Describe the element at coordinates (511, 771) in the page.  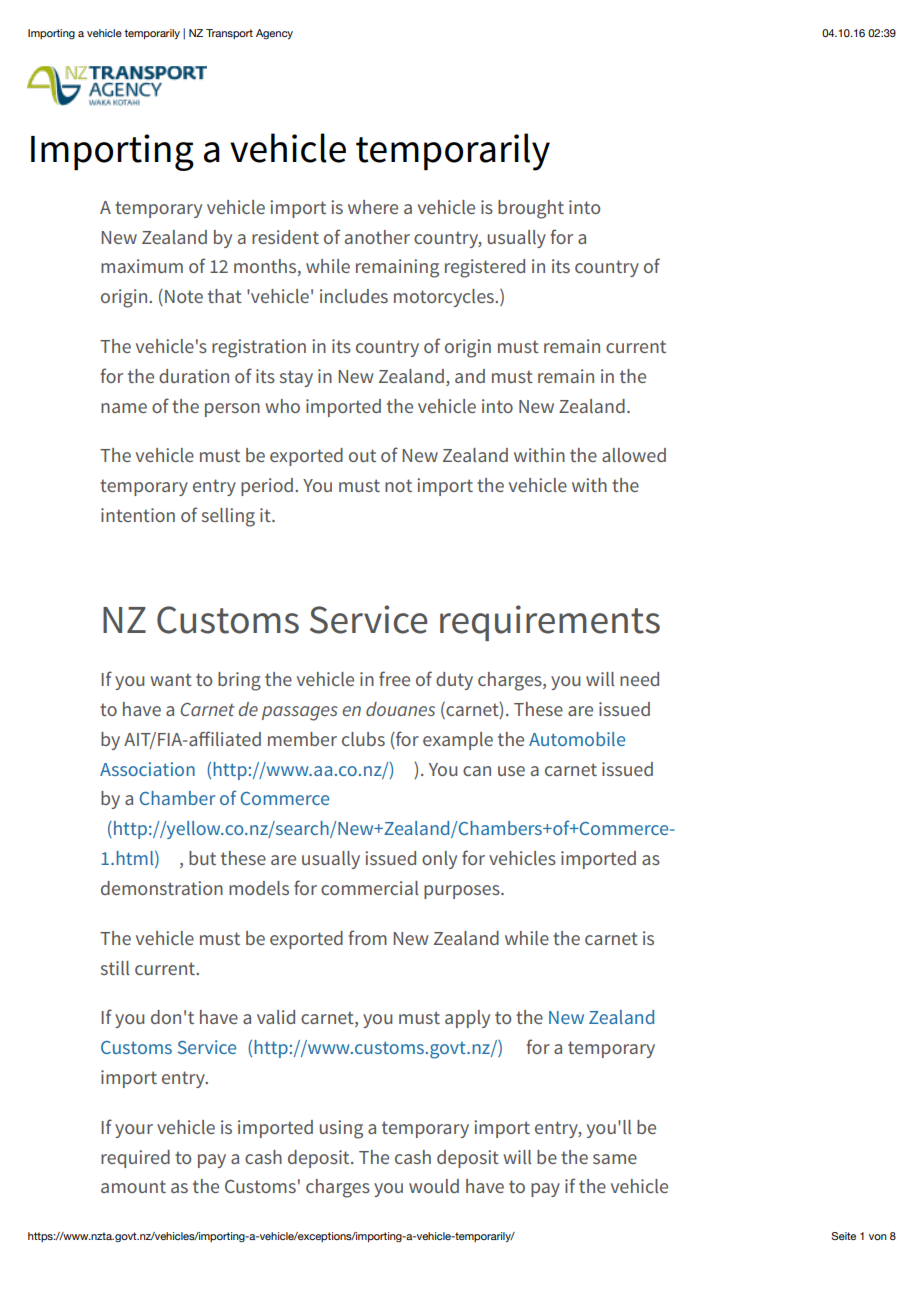
I see `use` at that location.
